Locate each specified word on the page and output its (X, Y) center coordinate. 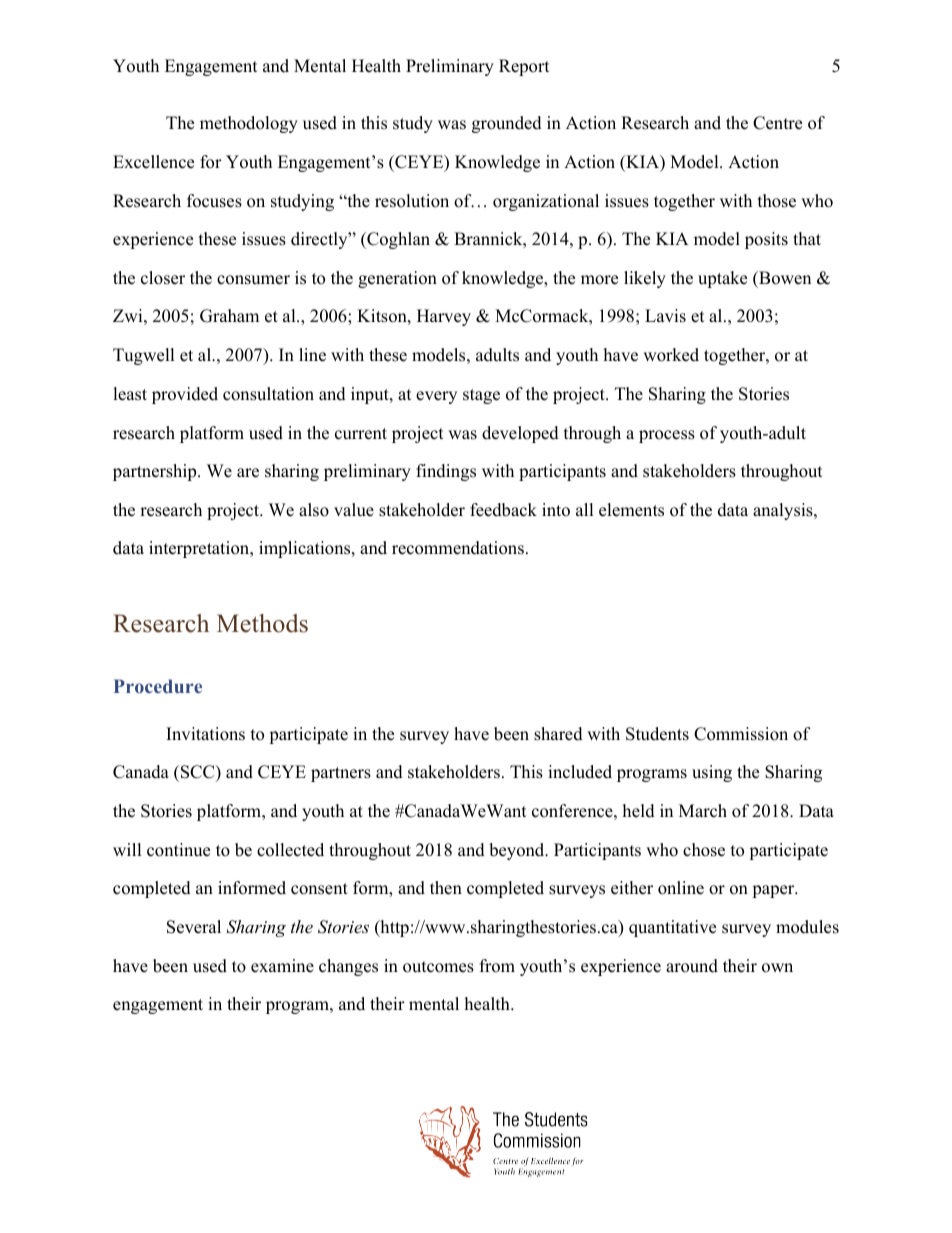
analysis (784, 511)
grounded (507, 124)
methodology (249, 124)
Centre (777, 123)
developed (520, 434)
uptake (722, 279)
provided (185, 395)
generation (397, 279)
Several (194, 927)
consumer (253, 280)
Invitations (205, 734)
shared (558, 734)
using (712, 773)
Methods (262, 623)
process (667, 436)
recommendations (458, 548)
